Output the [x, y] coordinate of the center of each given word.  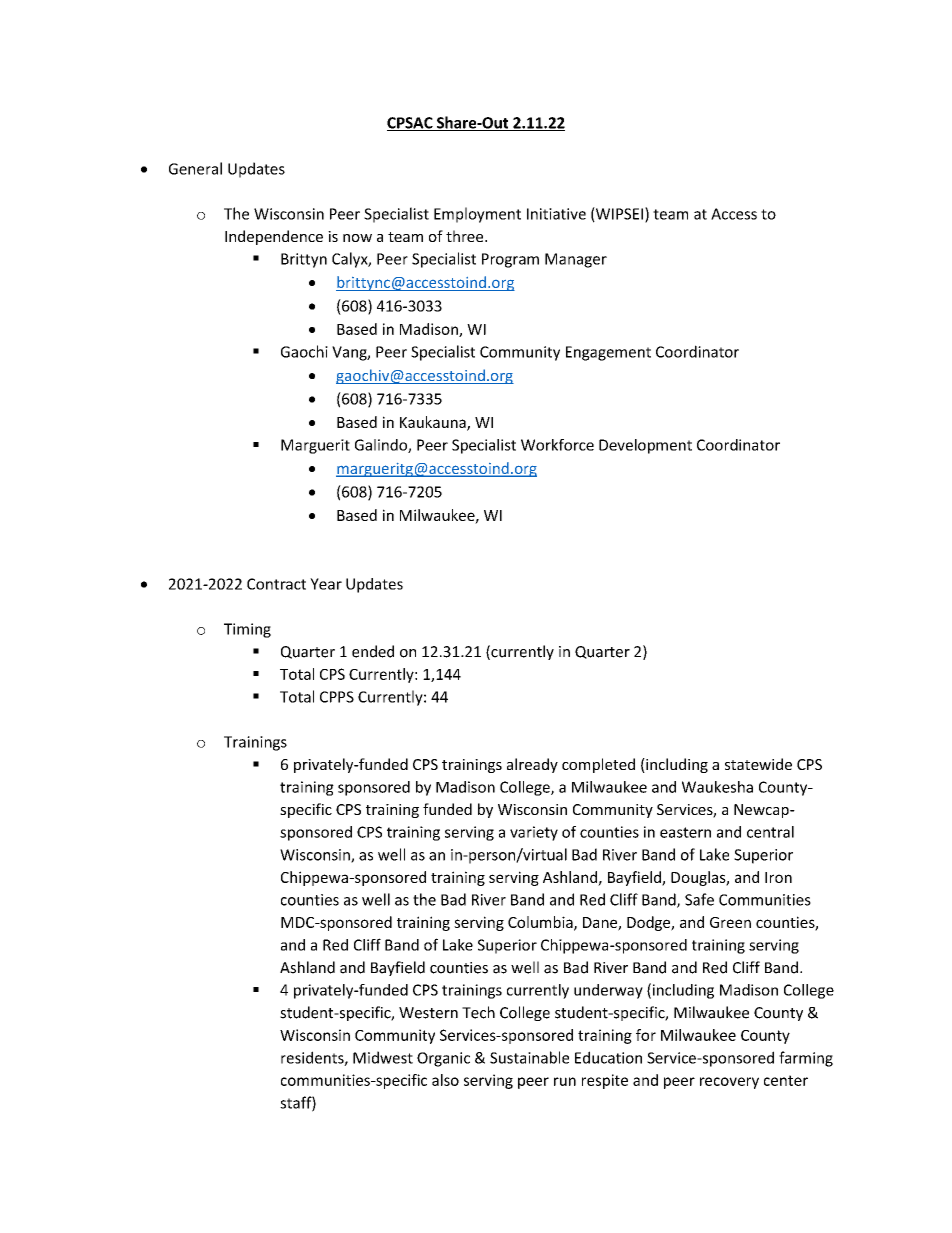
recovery [729, 1083]
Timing [247, 630]
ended [373, 651]
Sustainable [529, 1057]
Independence [274, 237]
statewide [758, 764]
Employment [477, 215]
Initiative [556, 214]
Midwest [383, 1057]
